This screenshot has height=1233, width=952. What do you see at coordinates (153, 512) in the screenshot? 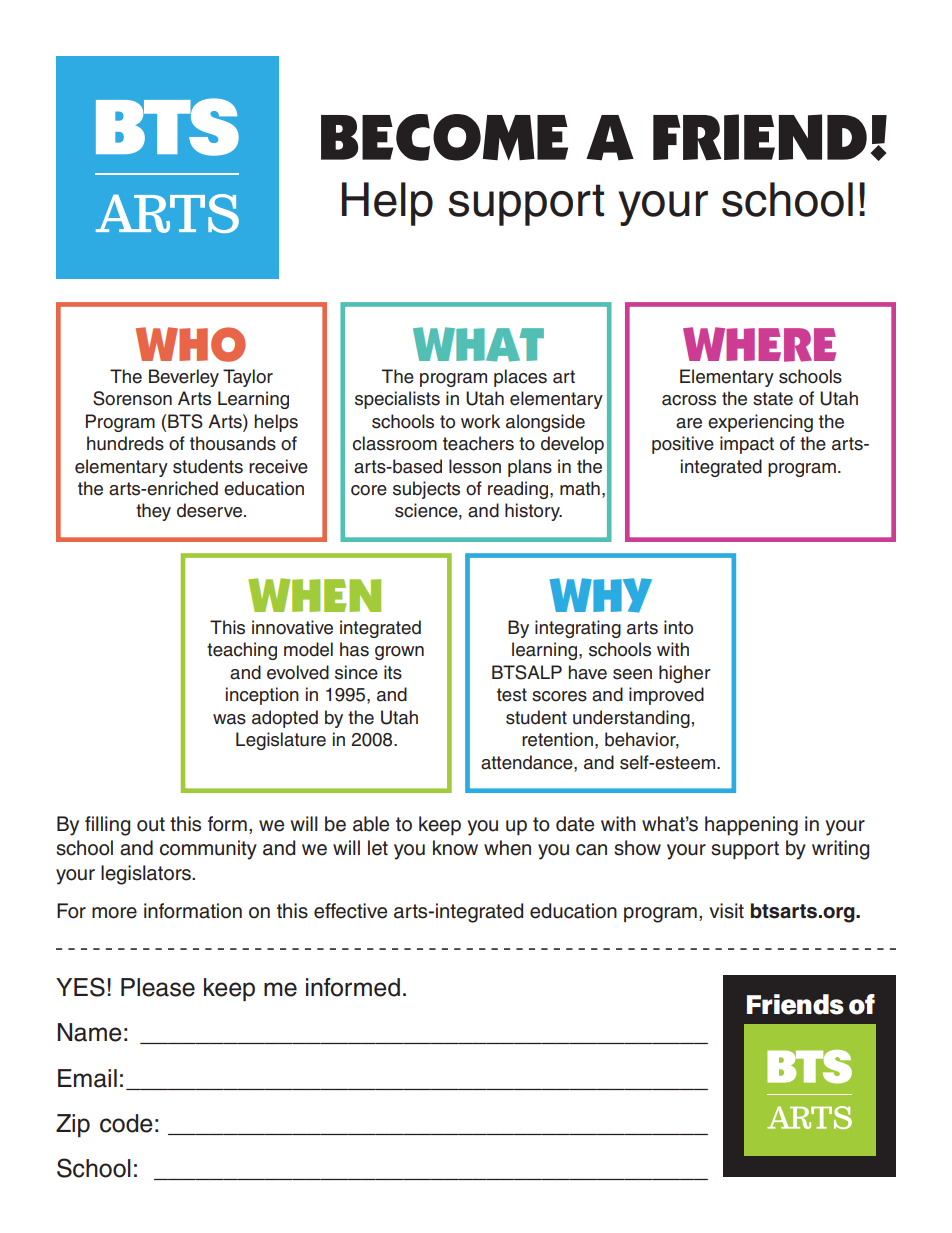
I see `they` at bounding box center [153, 512].
